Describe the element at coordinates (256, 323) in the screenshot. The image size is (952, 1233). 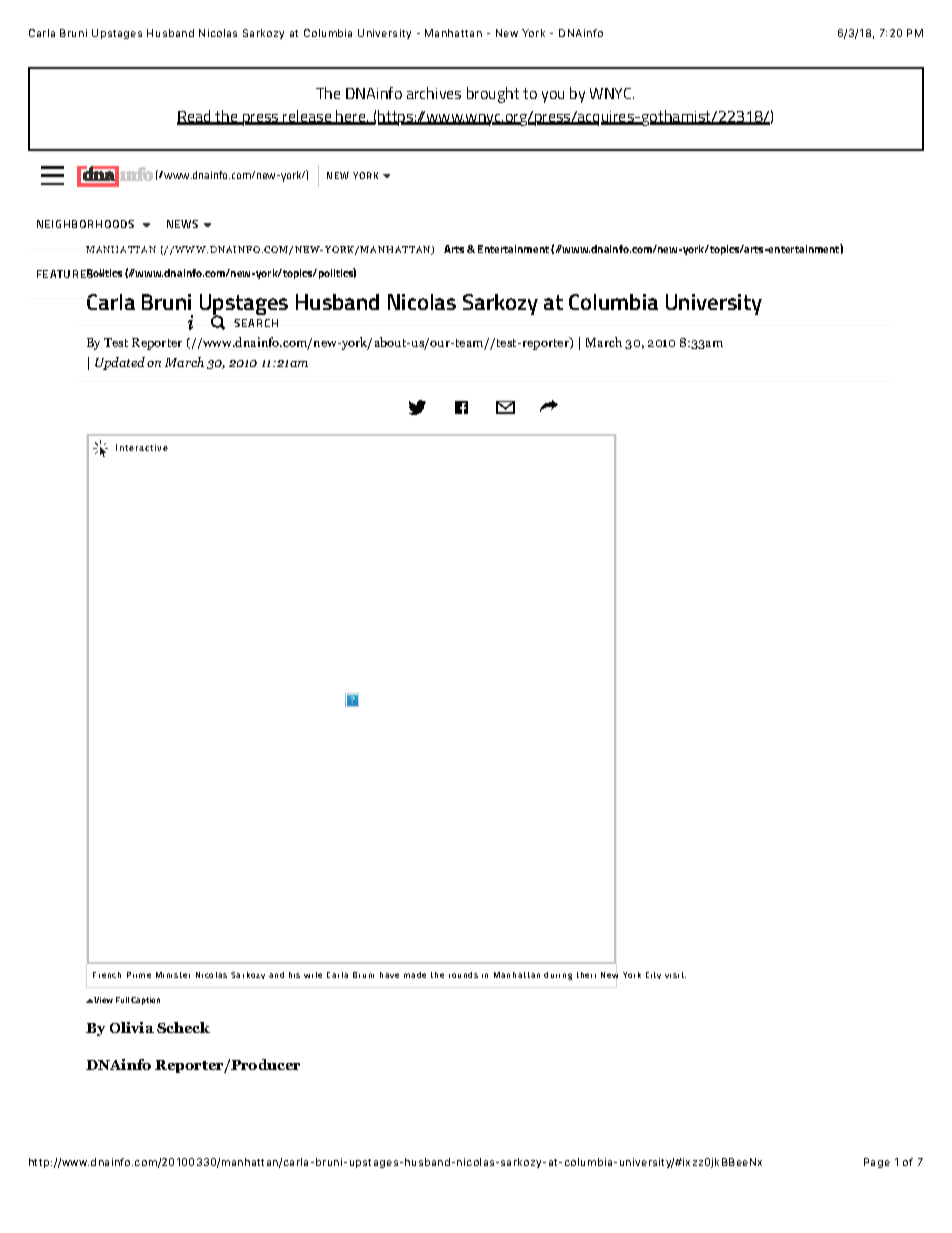
I see `SEARCH` at that location.
